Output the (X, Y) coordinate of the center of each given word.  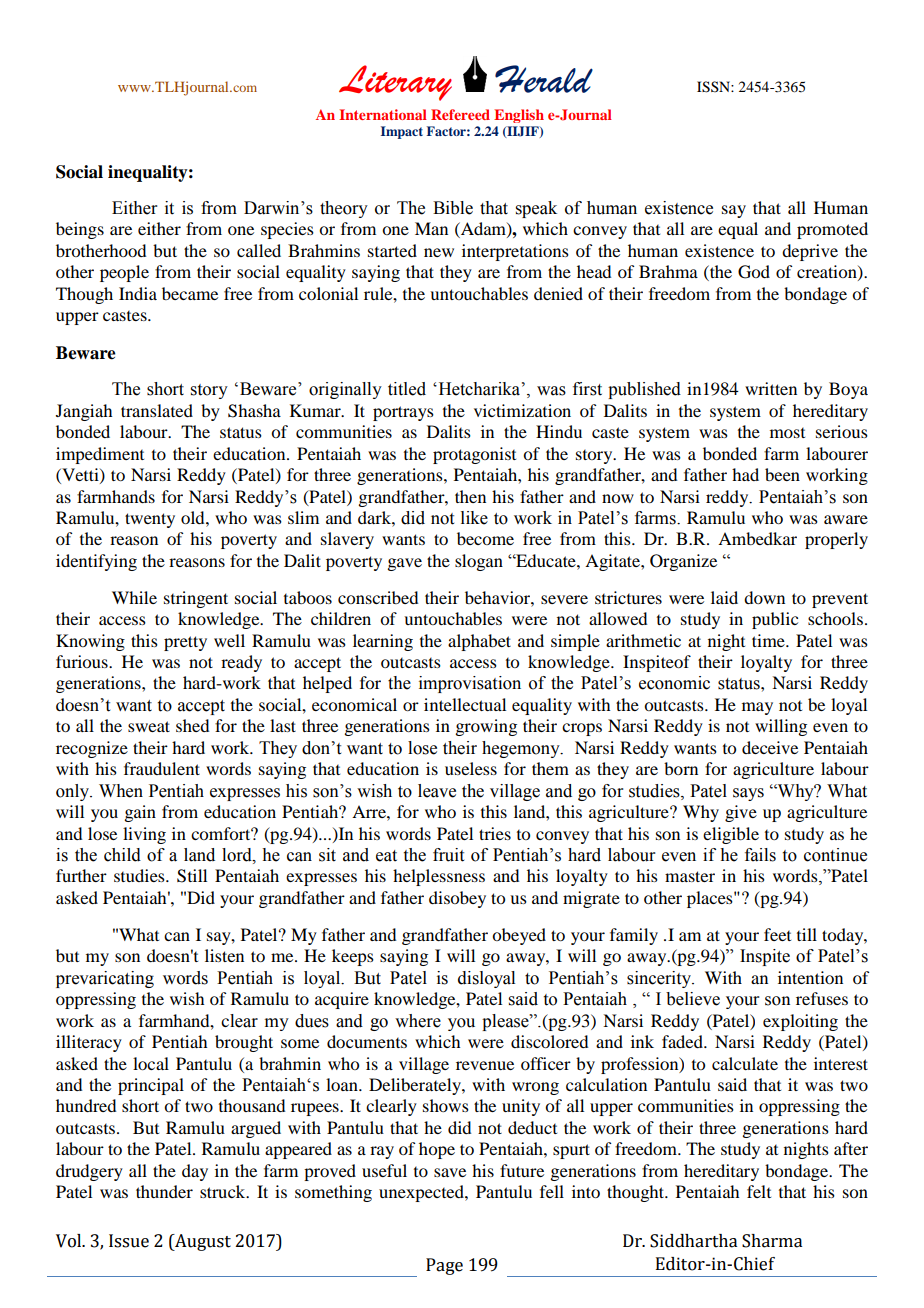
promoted (832, 230)
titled (407, 389)
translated (157, 410)
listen (224, 955)
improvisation (470, 684)
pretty (185, 643)
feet (777, 934)
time (769, 640)
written (771, 388)
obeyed (519, 936)
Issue (129, 1241)
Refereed (460, 114)
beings (80, 230)
